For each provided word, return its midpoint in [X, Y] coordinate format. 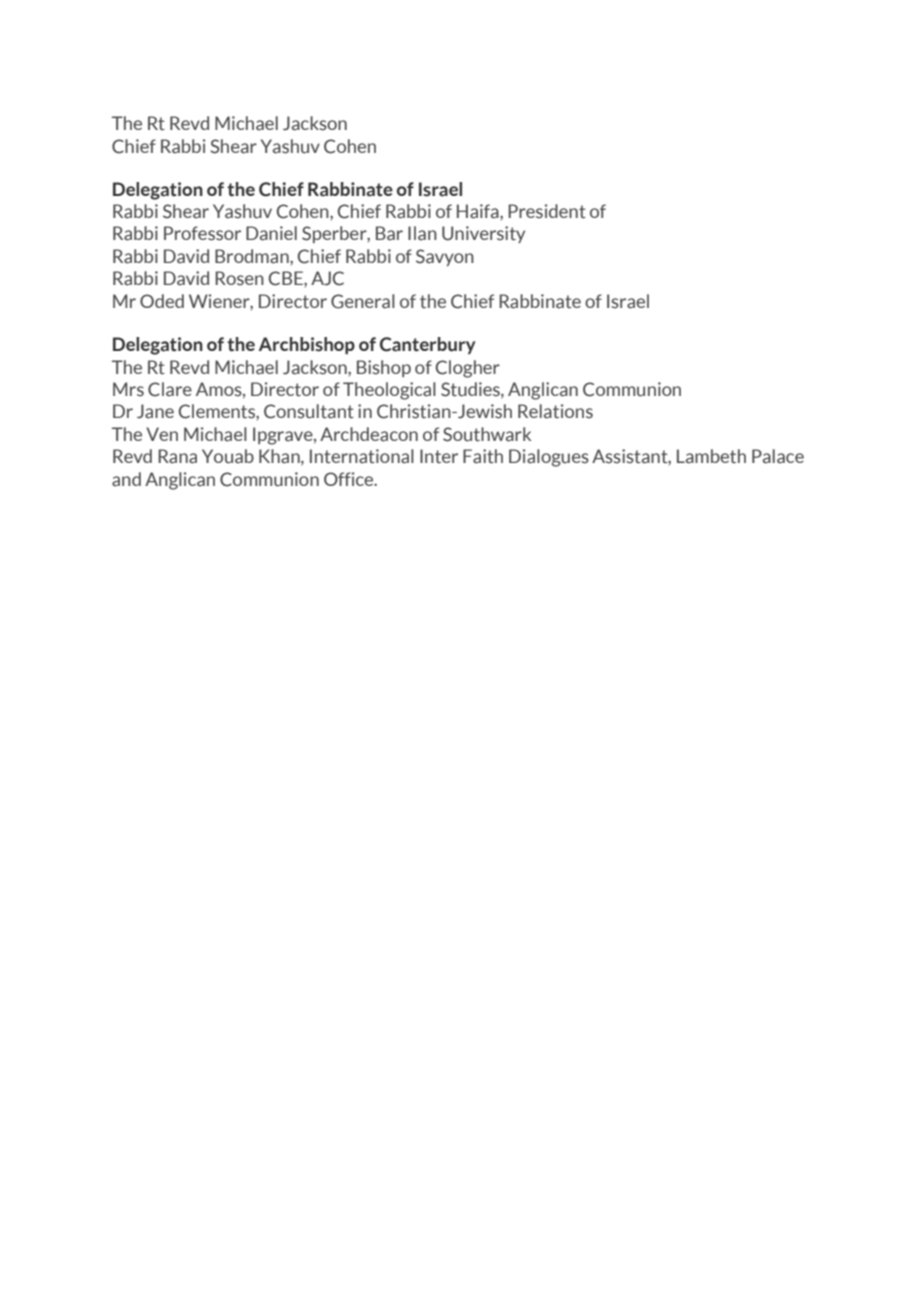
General [363, 301]
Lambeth [711, 456]
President [547, 211]
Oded [162, 301]
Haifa [479, 211]
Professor [202, 233]
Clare [170, 389]
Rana [177, 456]
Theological [389, 391]
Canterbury [428, 345]
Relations [555, 411]
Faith [483, 456]
